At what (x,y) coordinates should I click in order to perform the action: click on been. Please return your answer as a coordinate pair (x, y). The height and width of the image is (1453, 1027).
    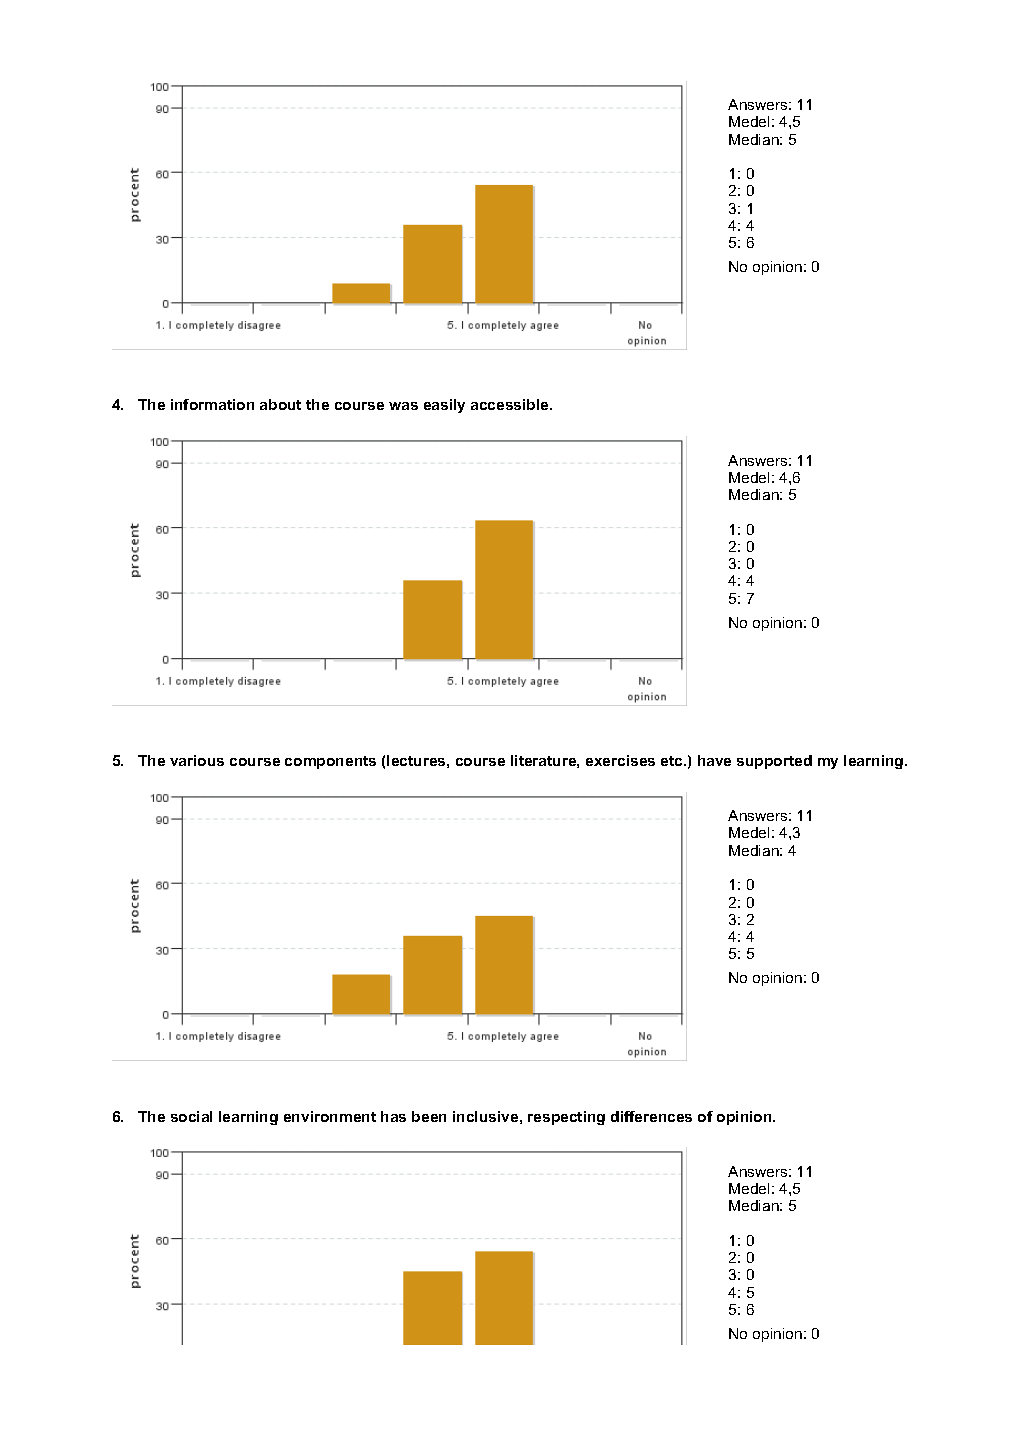
    Looking at the image, I should click on (429, 1116).
